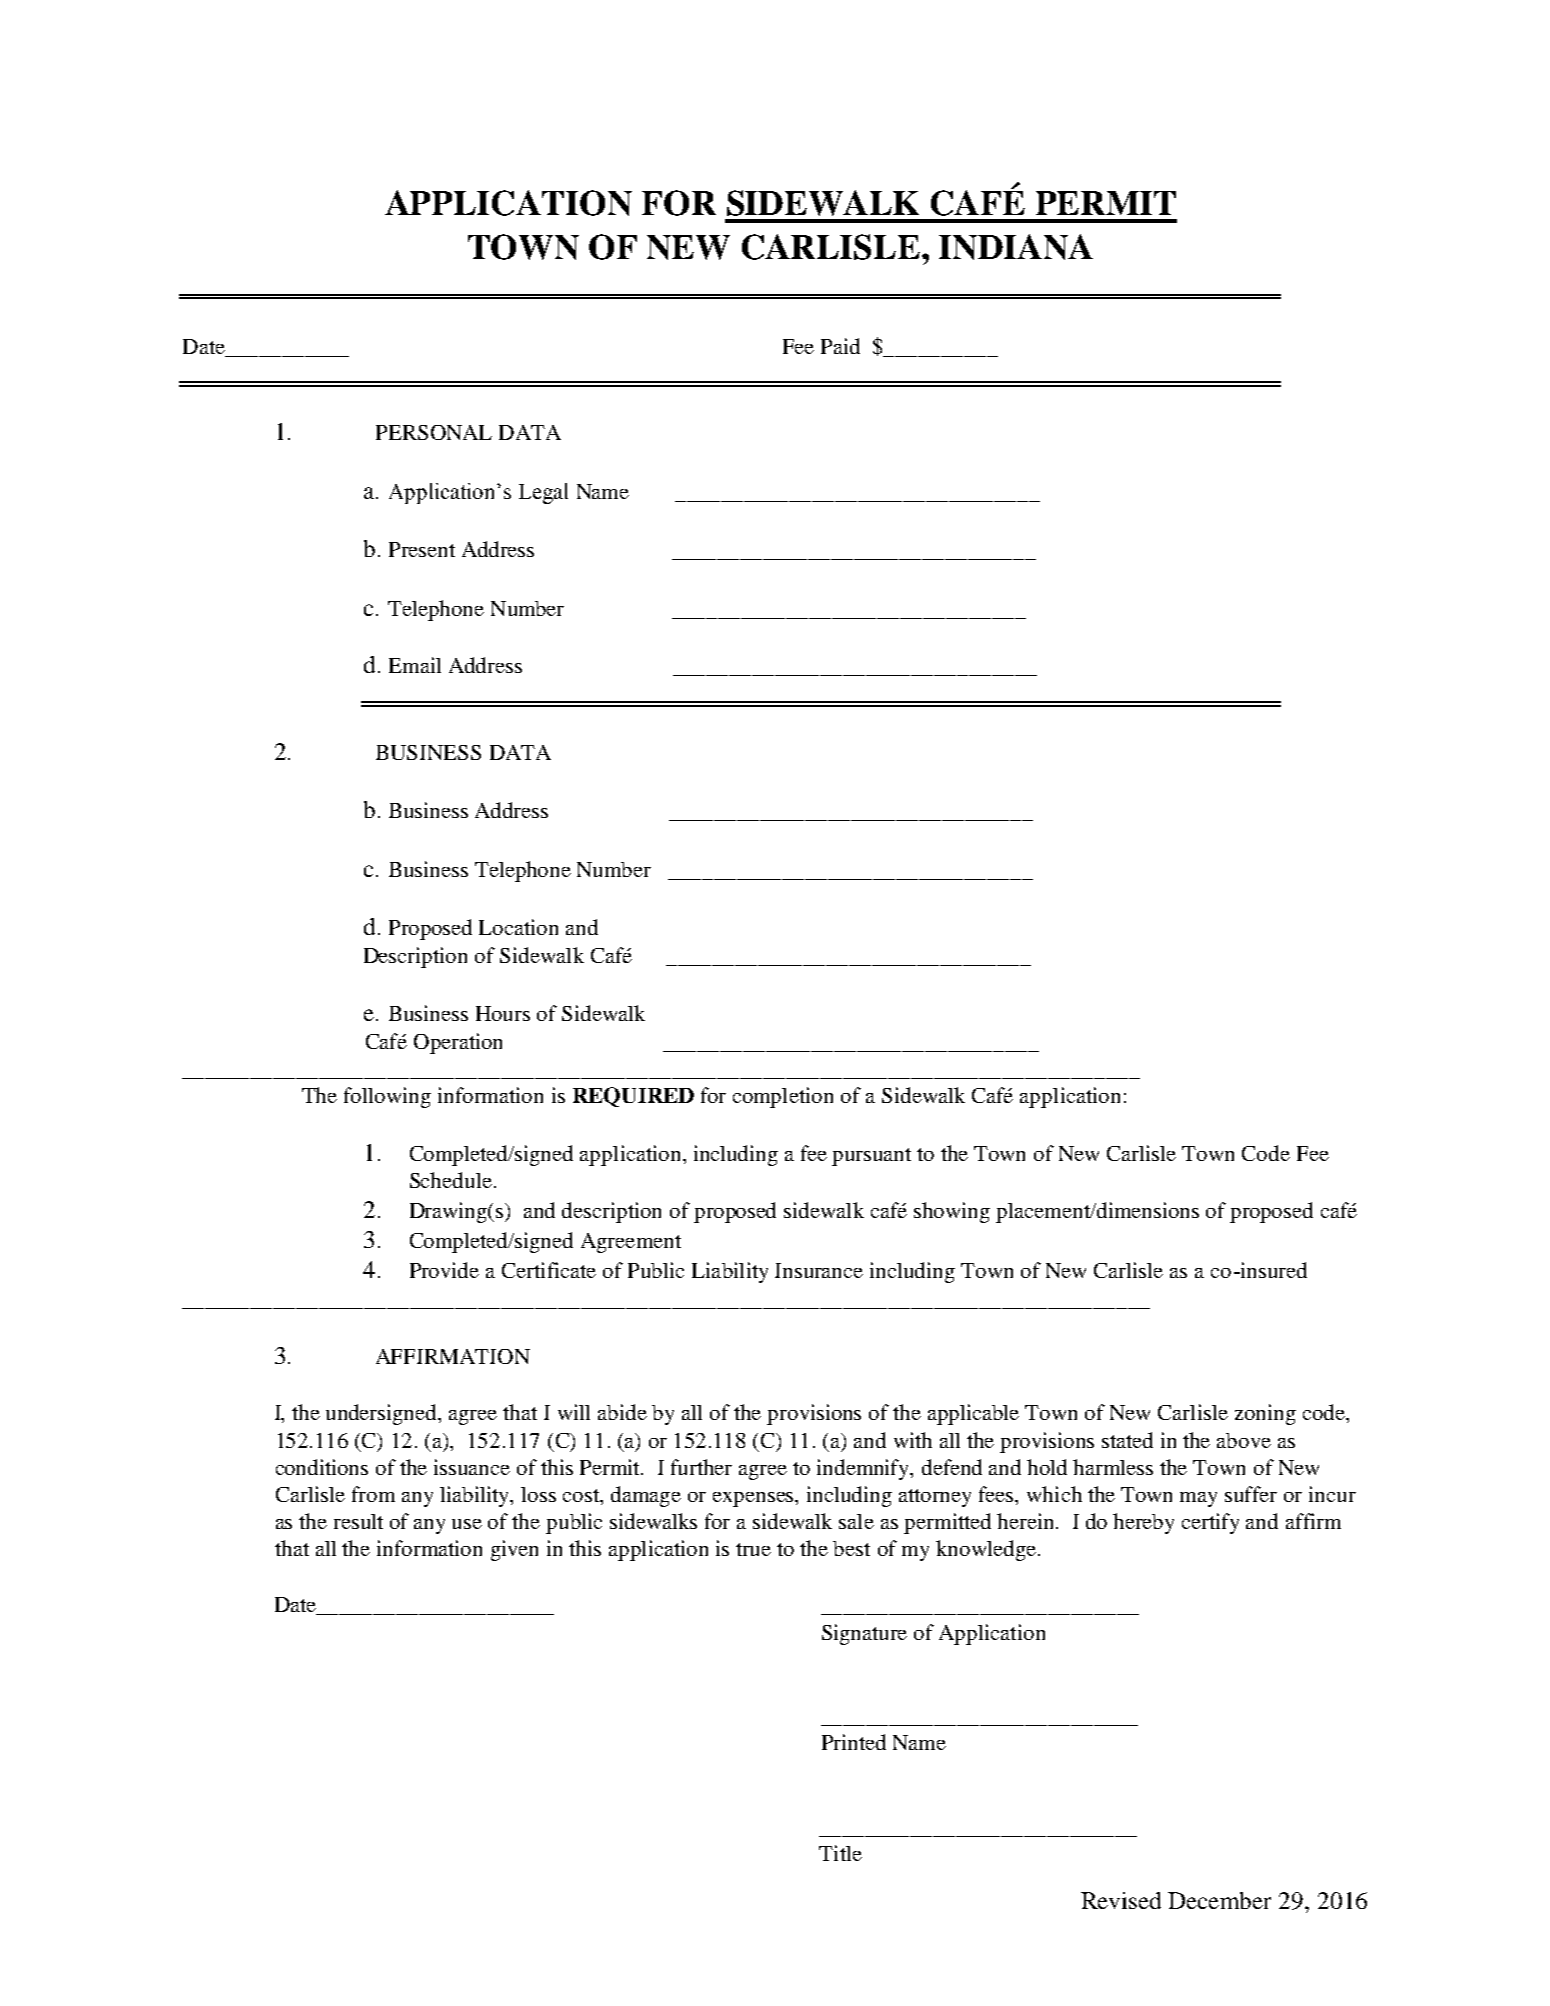 The width and height of the screenshot is (1550, 2006). What do you see at coordinates (1210, 1523) in the screenshot?
I see `certify` at bounding box center [1210, 1523].
